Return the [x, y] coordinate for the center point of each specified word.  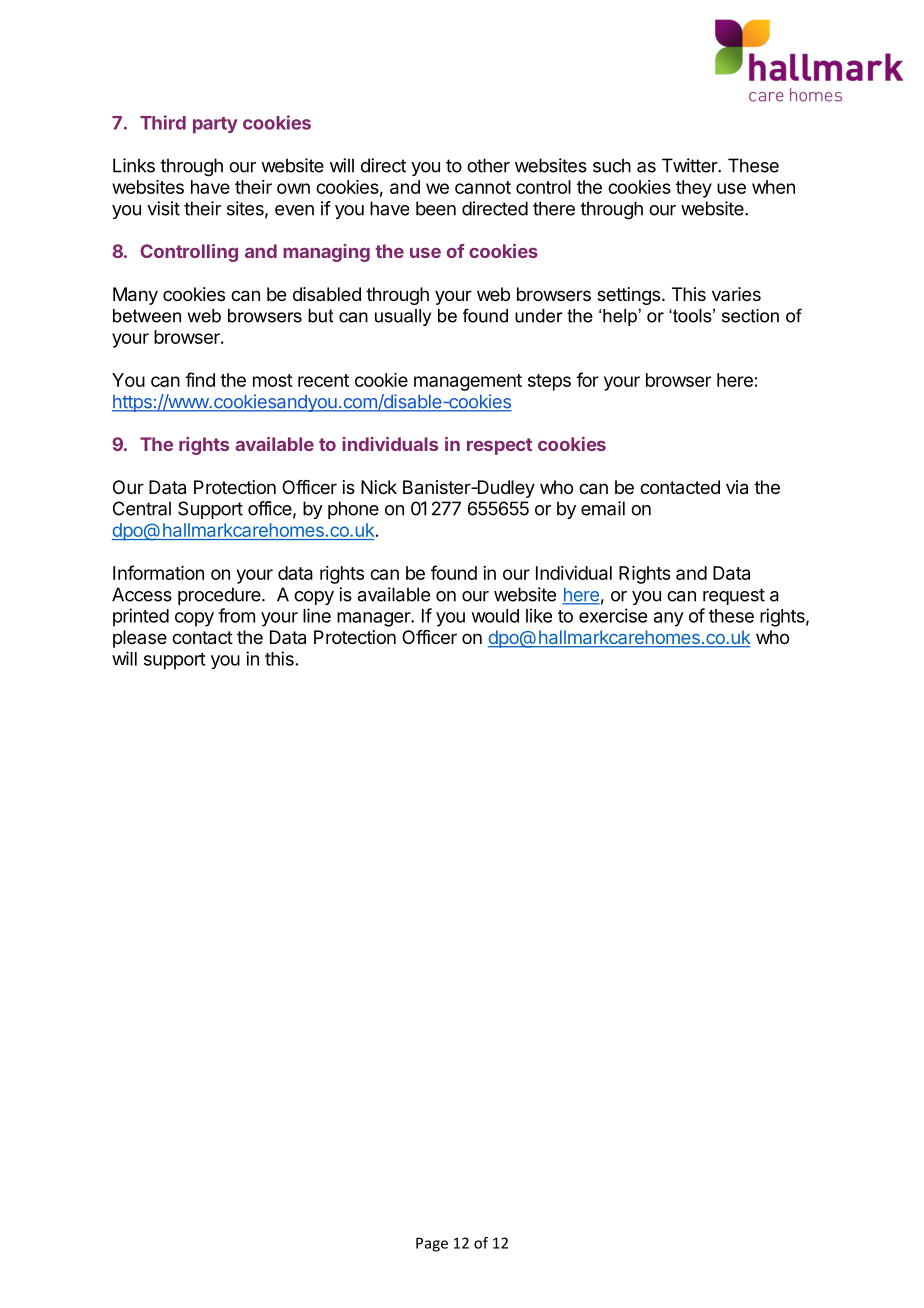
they [694, 189]
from [236, 615]
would [495, 616]
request [734, 596]
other [488, 165]
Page [432, 1244]
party [215, 125]
